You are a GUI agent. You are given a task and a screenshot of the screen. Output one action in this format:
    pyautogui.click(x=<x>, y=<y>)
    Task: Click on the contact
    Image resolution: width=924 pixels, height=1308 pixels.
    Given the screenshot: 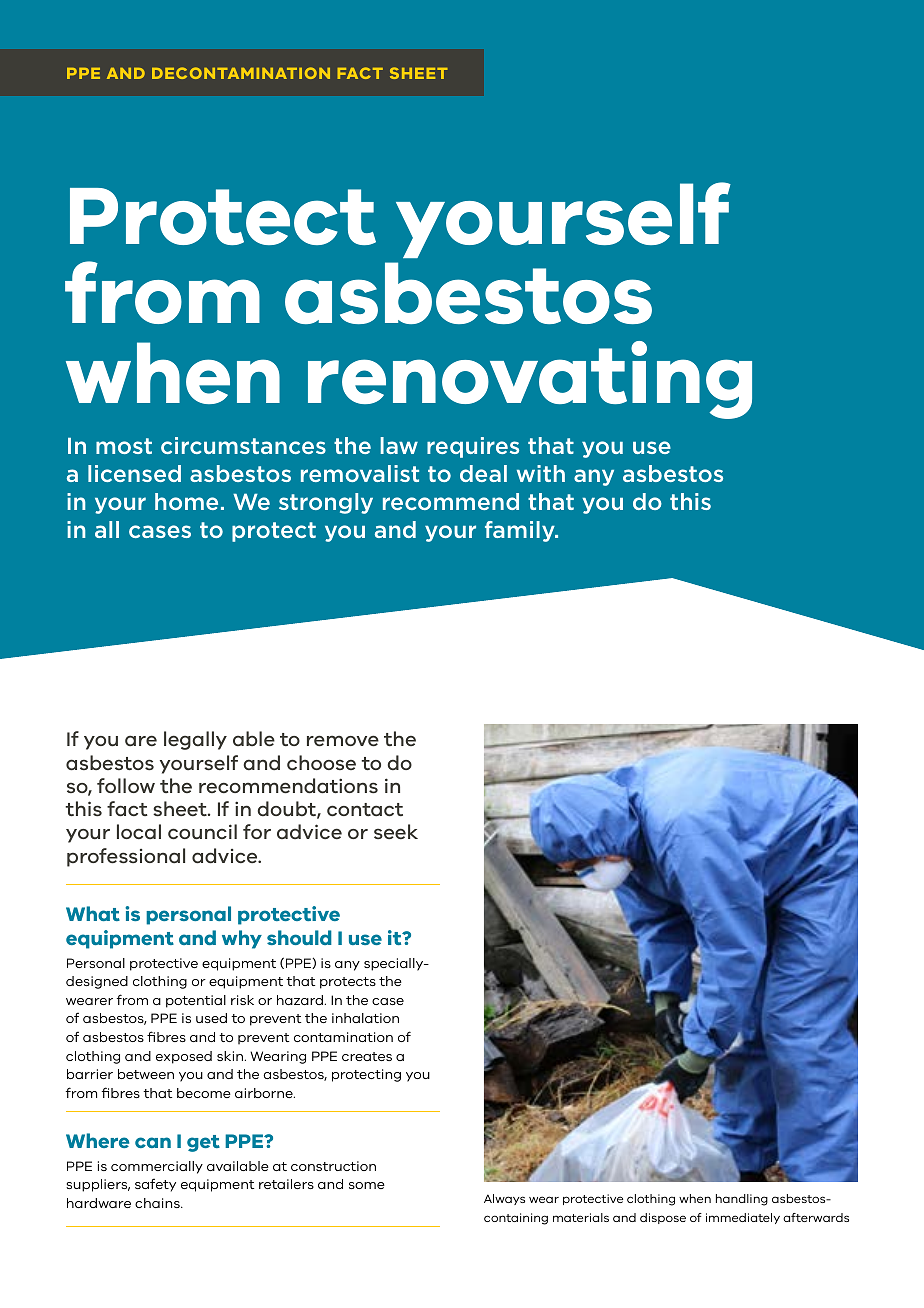 What is the action you would take?
    pyautogui.click(x=365, y=810)
